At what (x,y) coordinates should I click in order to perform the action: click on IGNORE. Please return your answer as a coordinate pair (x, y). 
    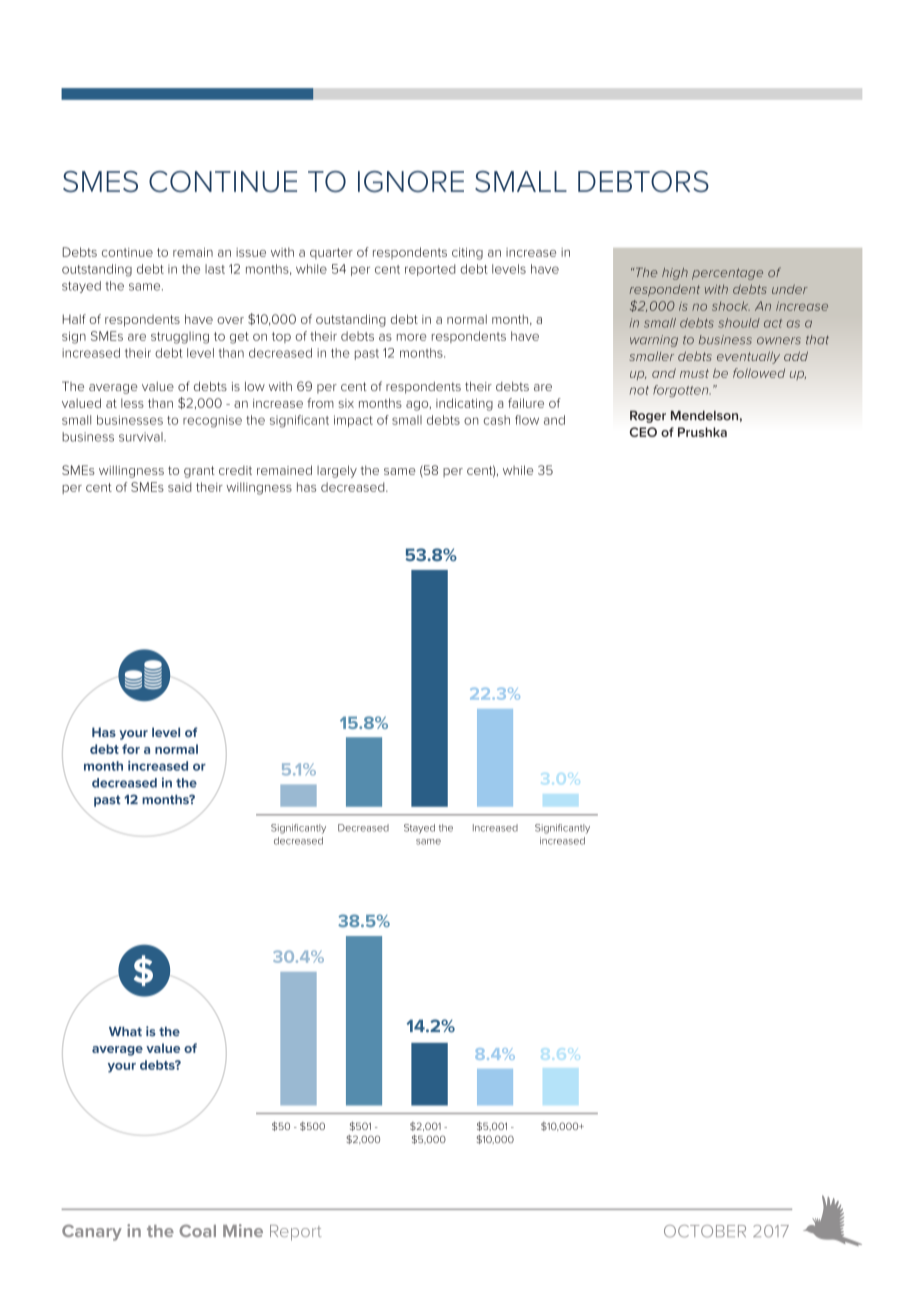
    Looking at the image, I should click on (411, 182).
